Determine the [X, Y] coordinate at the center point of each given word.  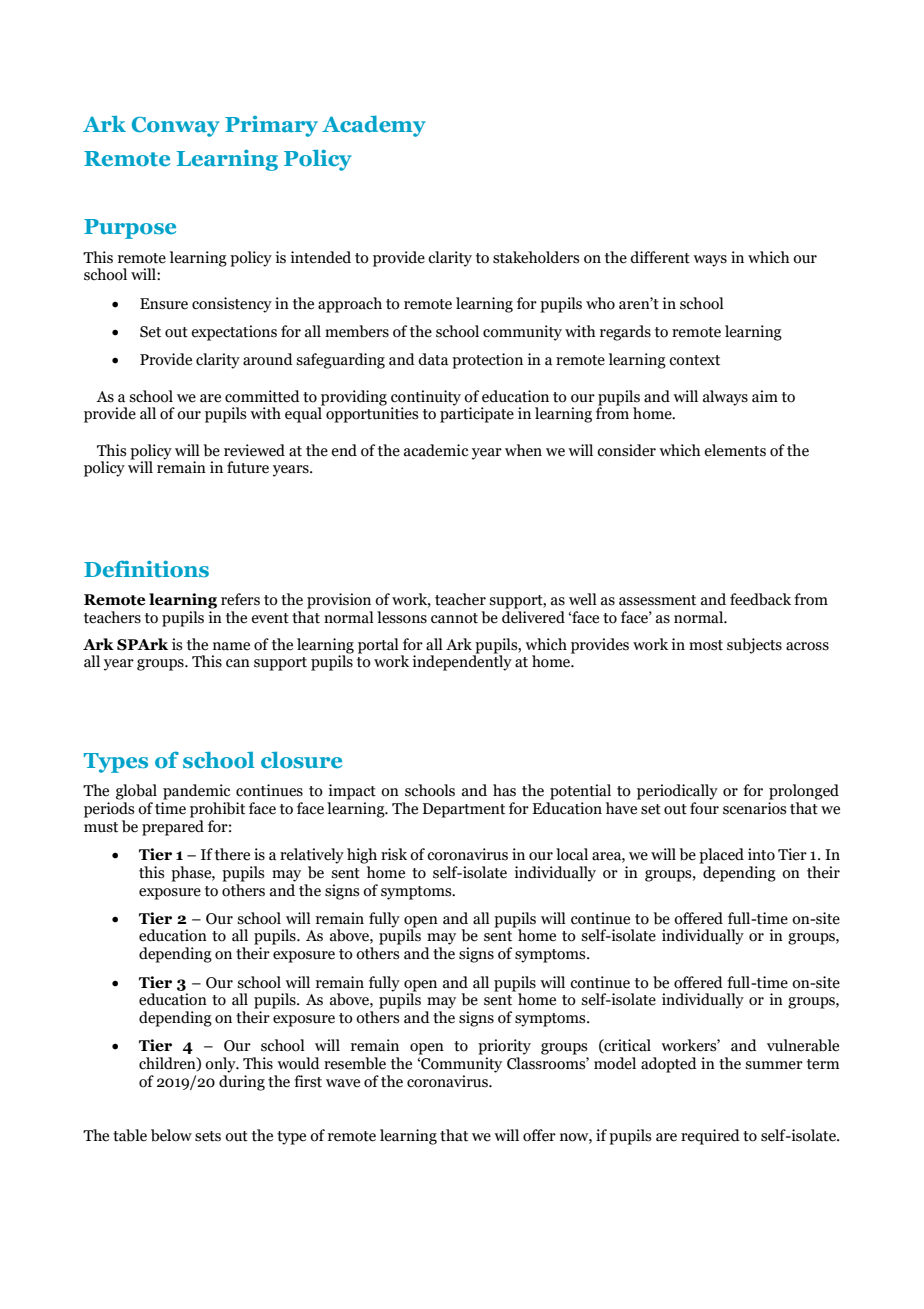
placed [721, 856]
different [660, 257]
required [710, 1137]
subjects [754, 646]
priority [504, 1047]
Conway [176, 127]
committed [262, 396]
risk [394, 854]
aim [765, 396]
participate [477, 414]
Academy [374, 126]
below [171, 1135]
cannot [454, 618]
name [231, 646]
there [232, 854]
